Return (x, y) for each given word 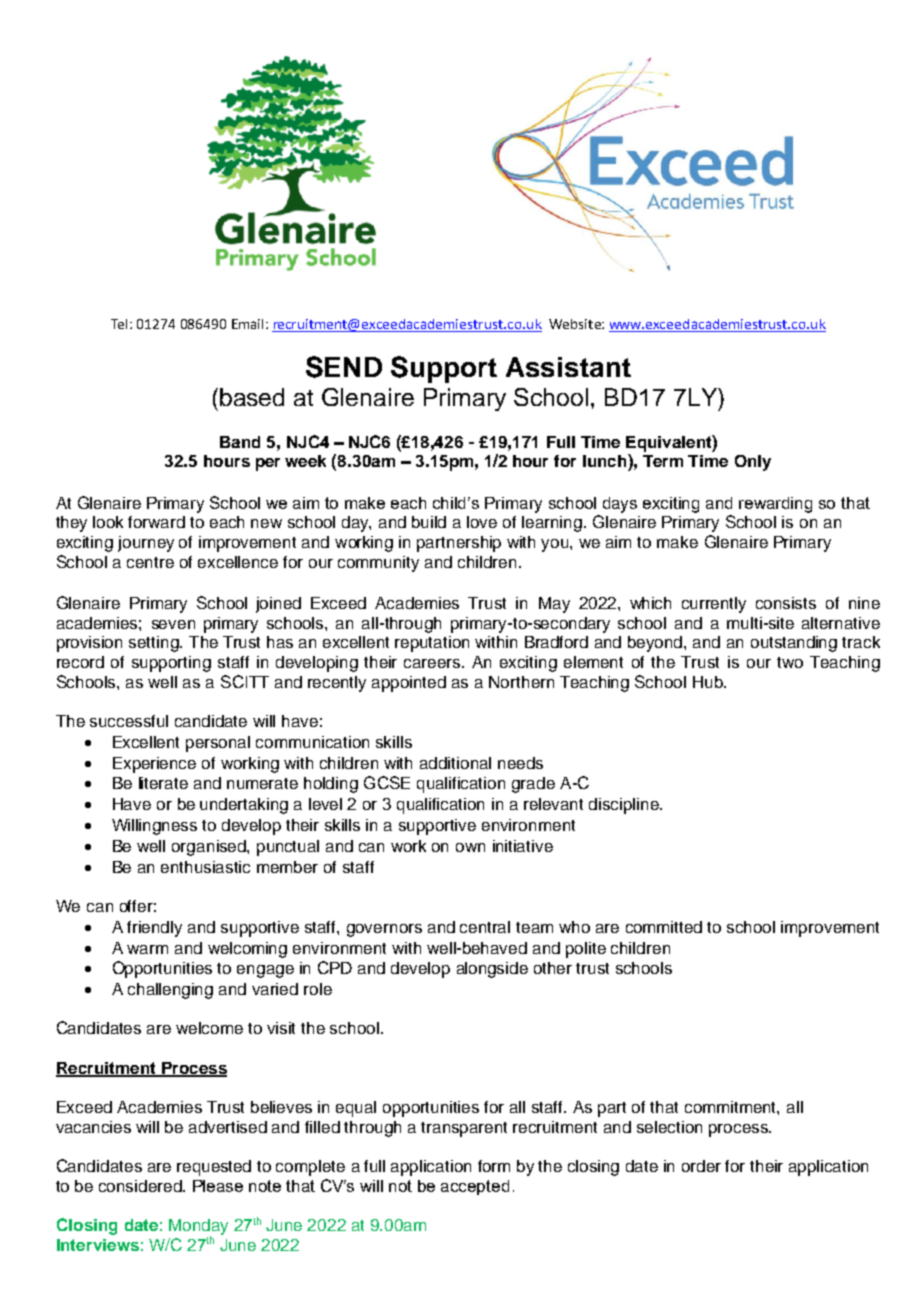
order (701, 1166)
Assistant (568, 367)
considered (141, 1186)
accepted (475, 1187)
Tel (121, 324)
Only (753, 463)
